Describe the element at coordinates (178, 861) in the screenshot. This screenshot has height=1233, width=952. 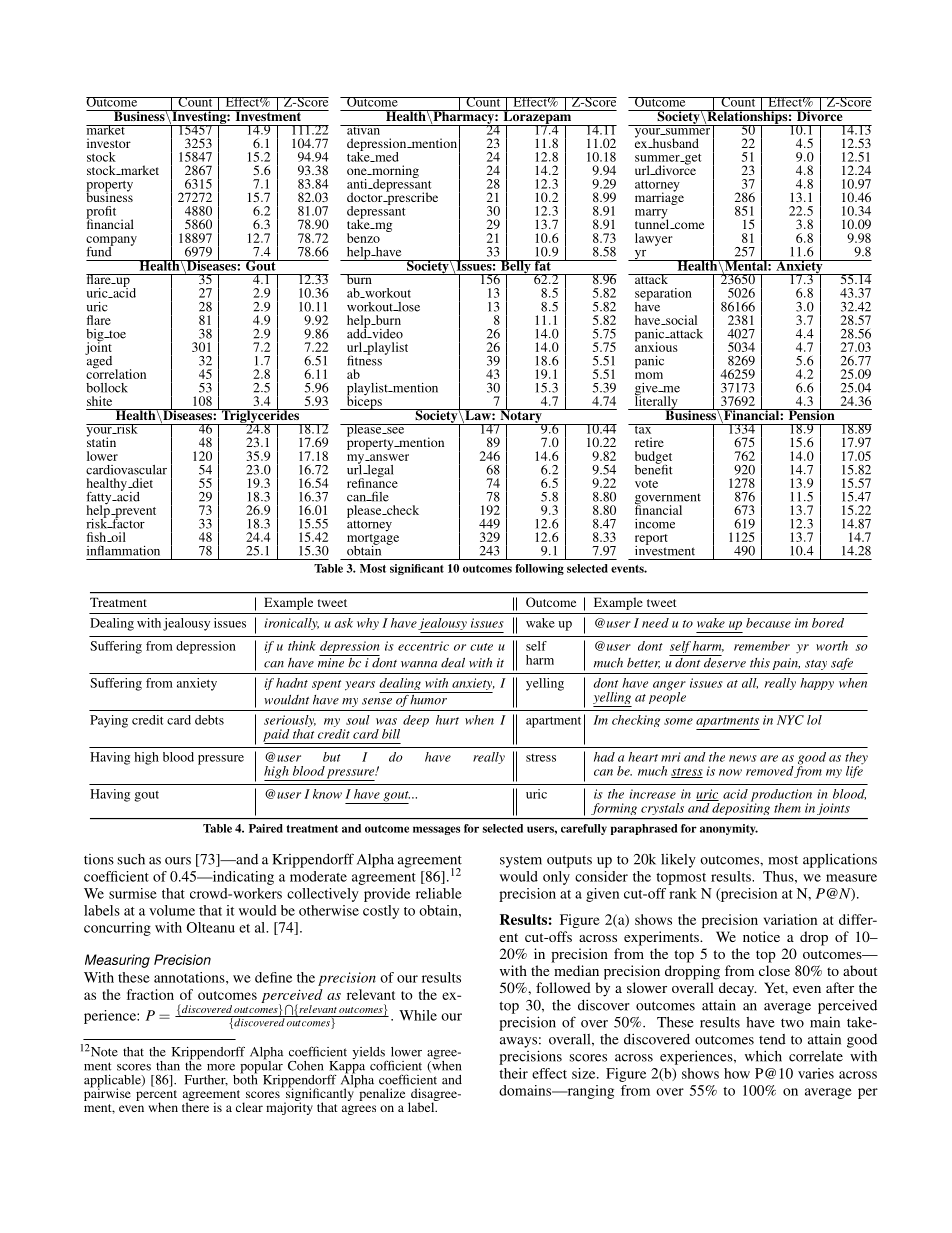
I see `ours` at that location.
